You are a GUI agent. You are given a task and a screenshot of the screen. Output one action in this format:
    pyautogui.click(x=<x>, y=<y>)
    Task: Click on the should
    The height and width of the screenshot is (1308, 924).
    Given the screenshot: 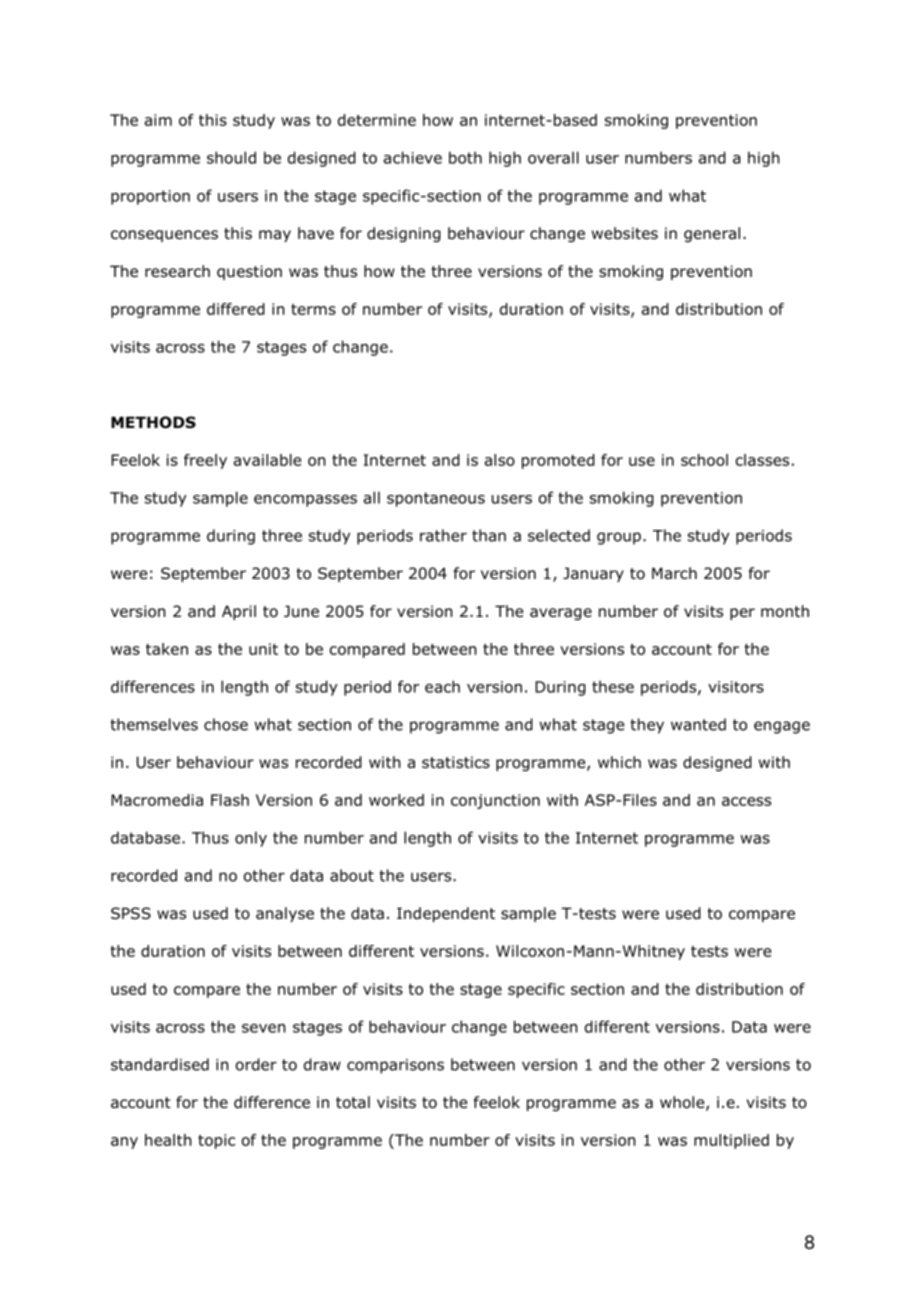 What is the action you would take?
    pyautogui.click(x=231, y=157)
